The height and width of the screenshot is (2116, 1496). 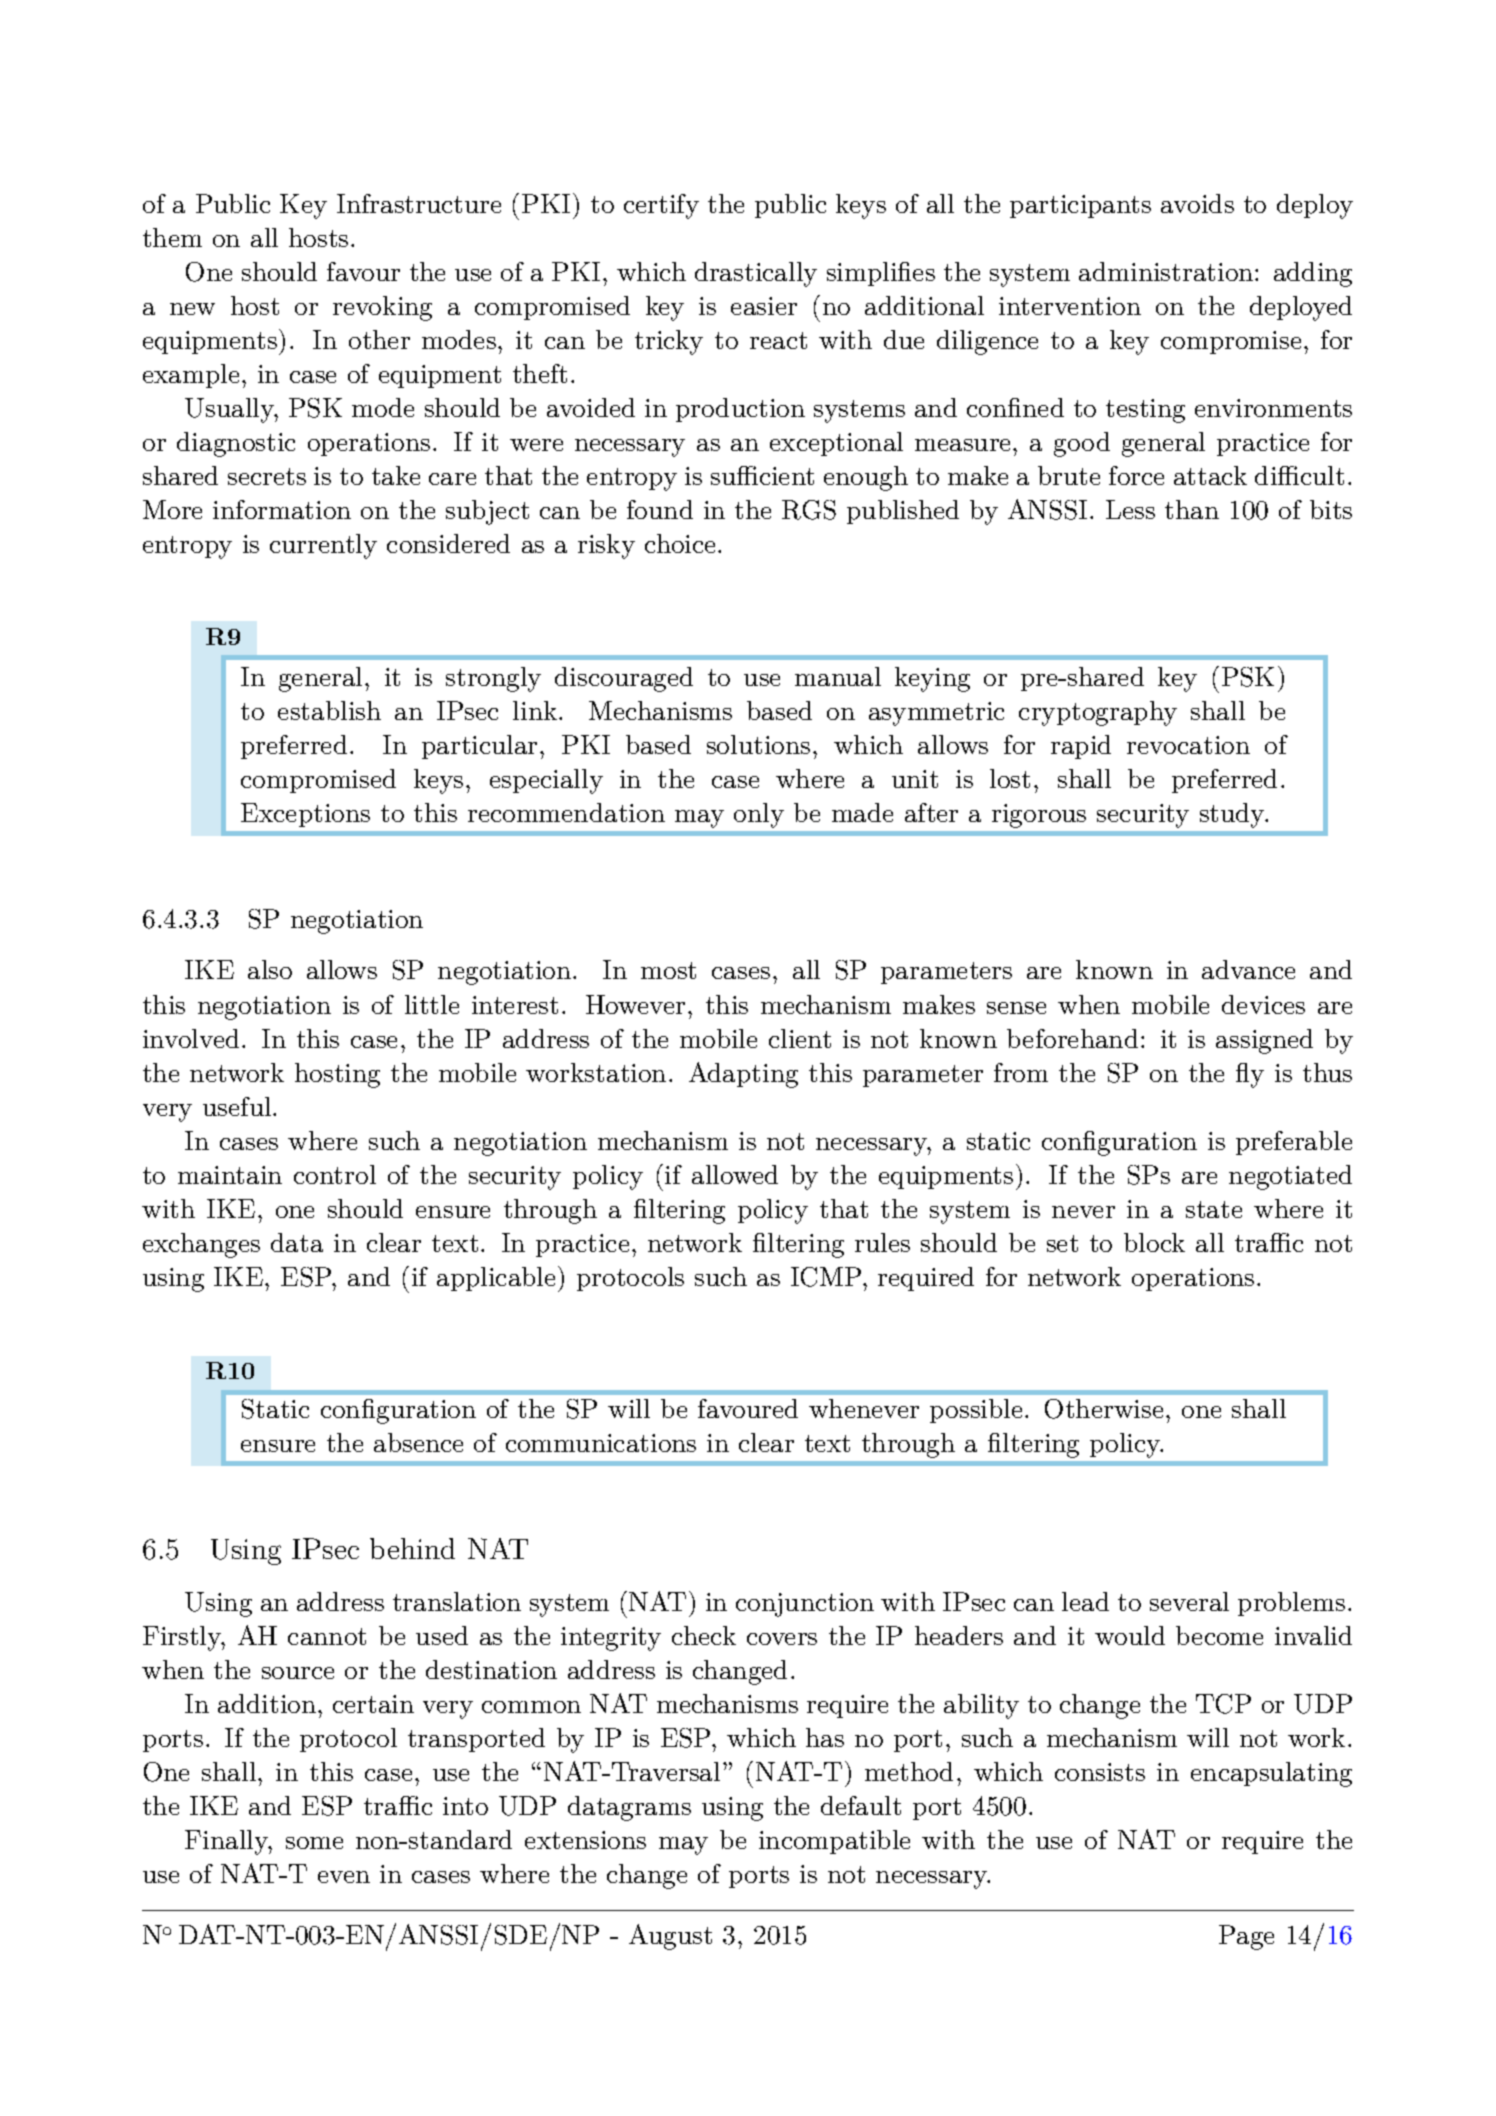 What do you see at coordinates (1189, 1601) in the screenshot?
I see `several` at bounding box center [1189, 1601].
